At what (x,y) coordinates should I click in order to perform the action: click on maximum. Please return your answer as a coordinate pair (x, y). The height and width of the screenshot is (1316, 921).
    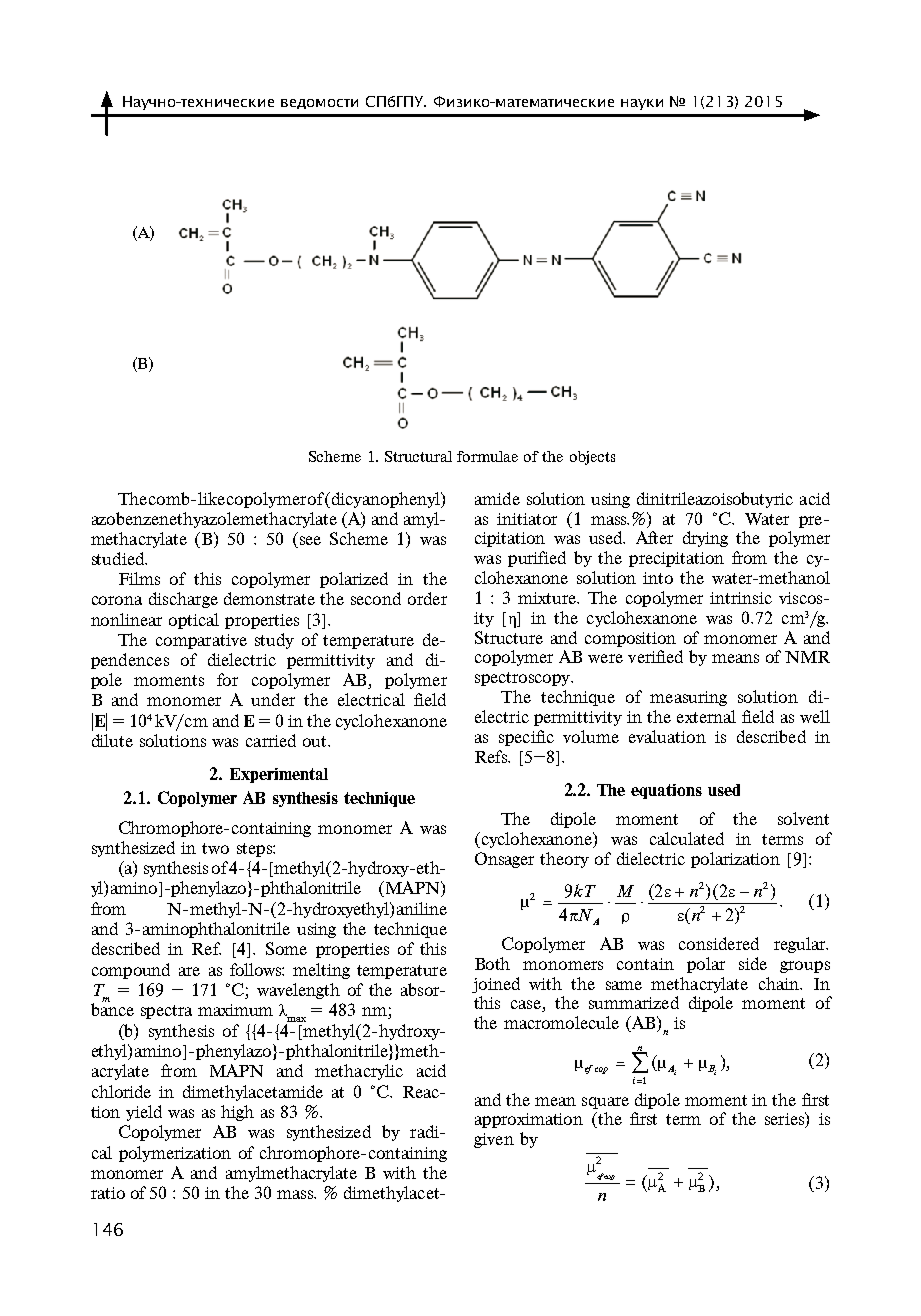
    Looking at the image, I should click on (235, 1010).
